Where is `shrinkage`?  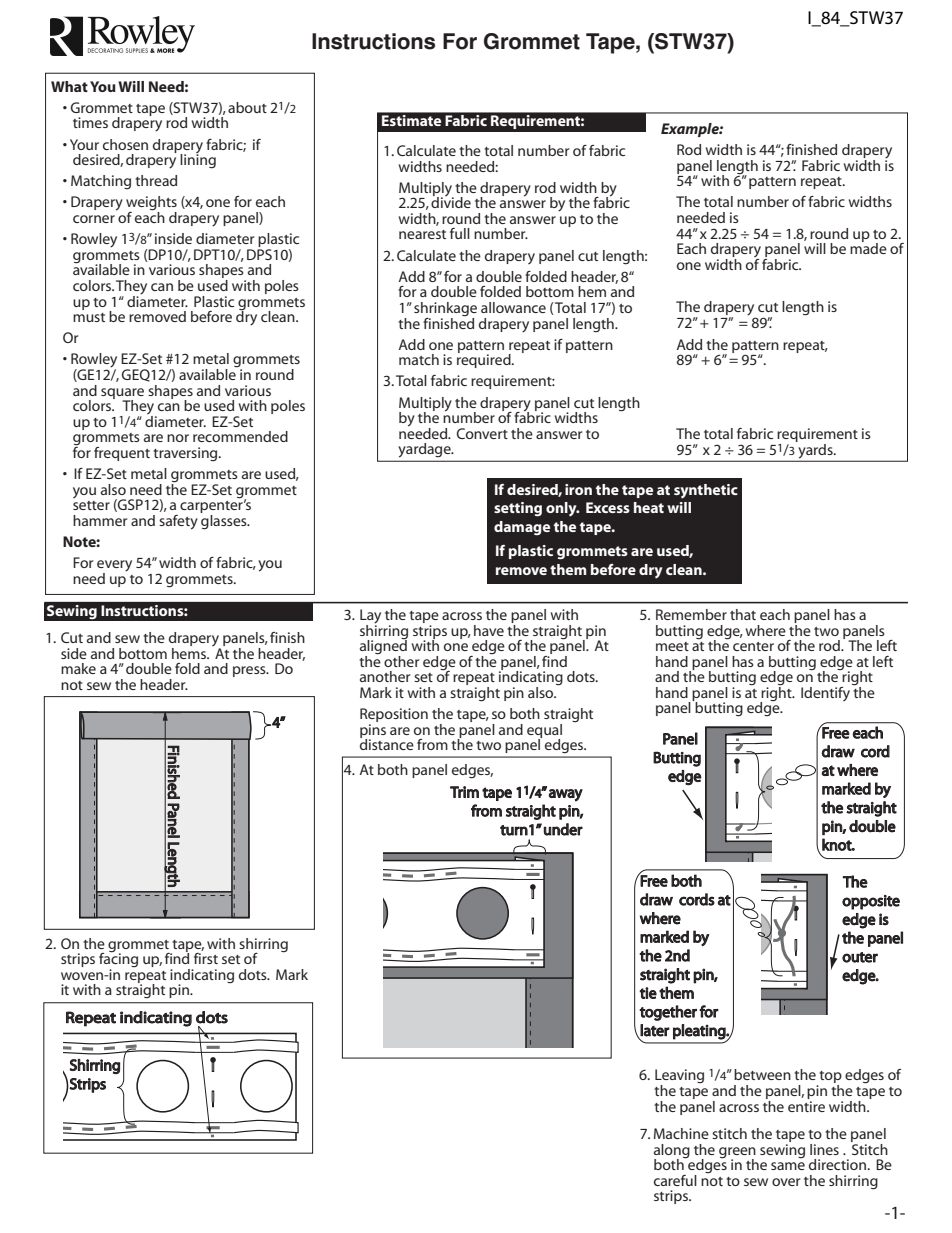
shrinkage is located at coordinates (445, 310).
